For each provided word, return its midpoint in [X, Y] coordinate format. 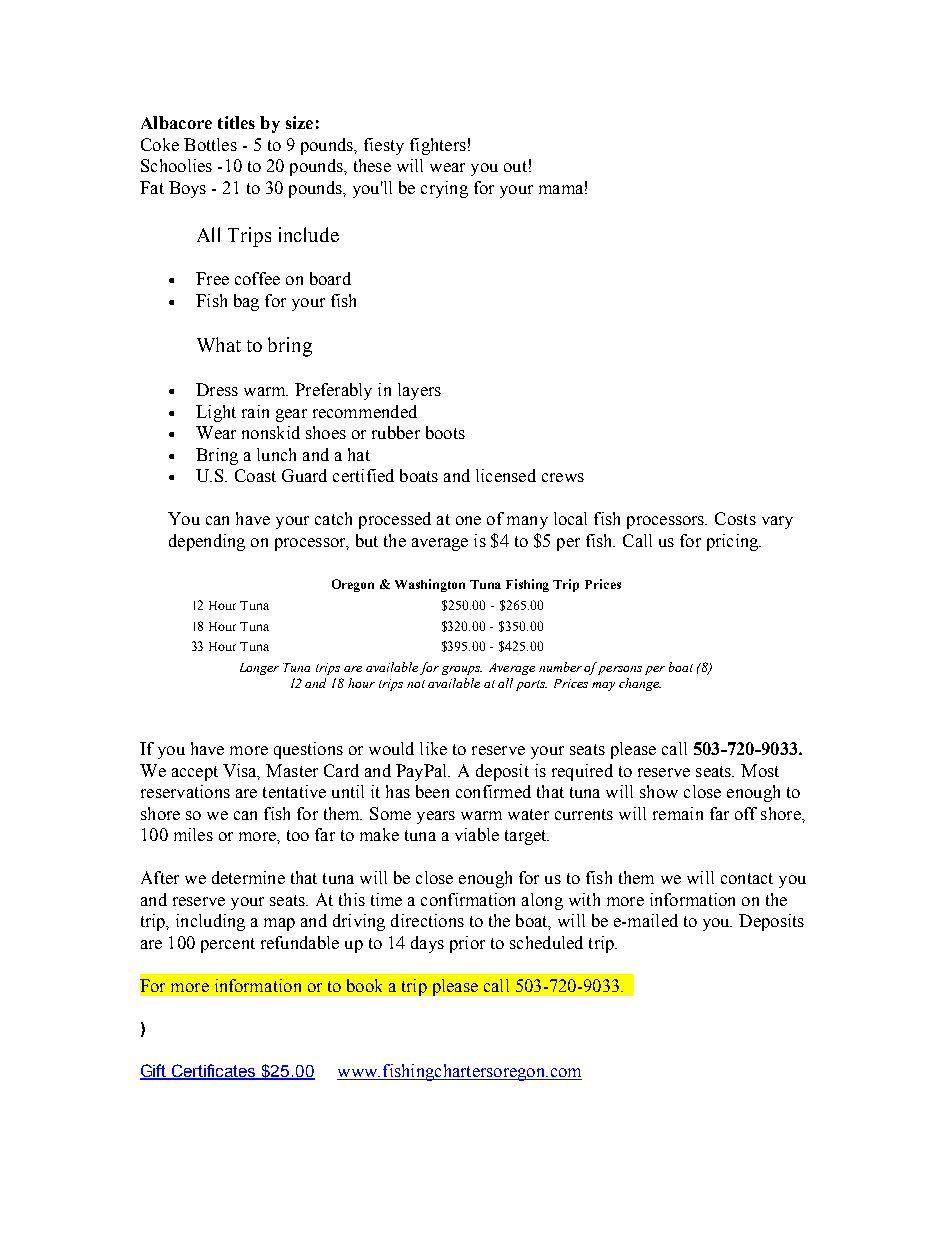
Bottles [210, 144]
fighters [438, 146]
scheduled [546, 942]
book [364, 985]
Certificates [214, 1071]
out [515, 166]
